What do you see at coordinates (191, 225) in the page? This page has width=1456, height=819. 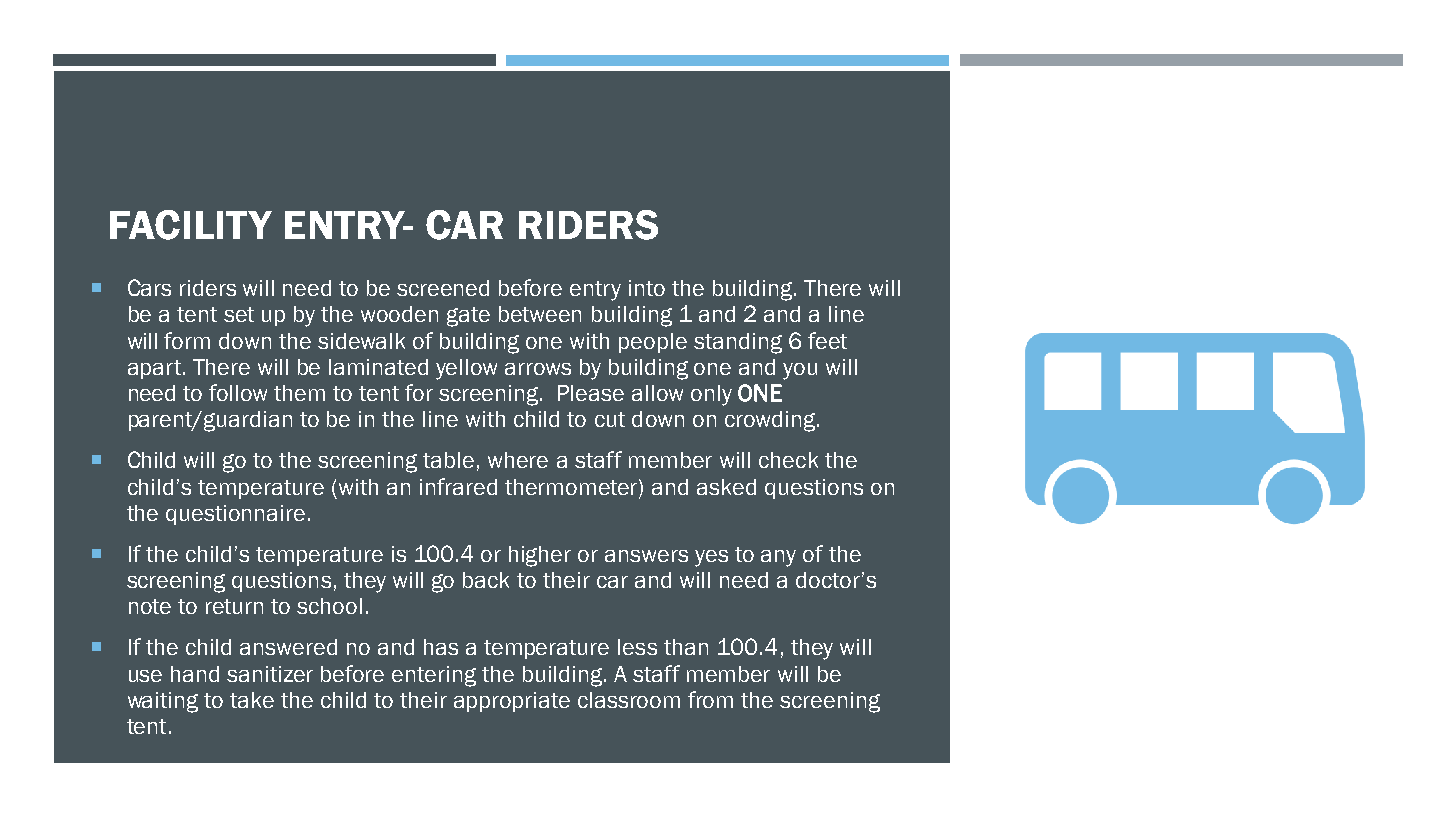 I see `FACILITY` at bounding box center [191, 225].
